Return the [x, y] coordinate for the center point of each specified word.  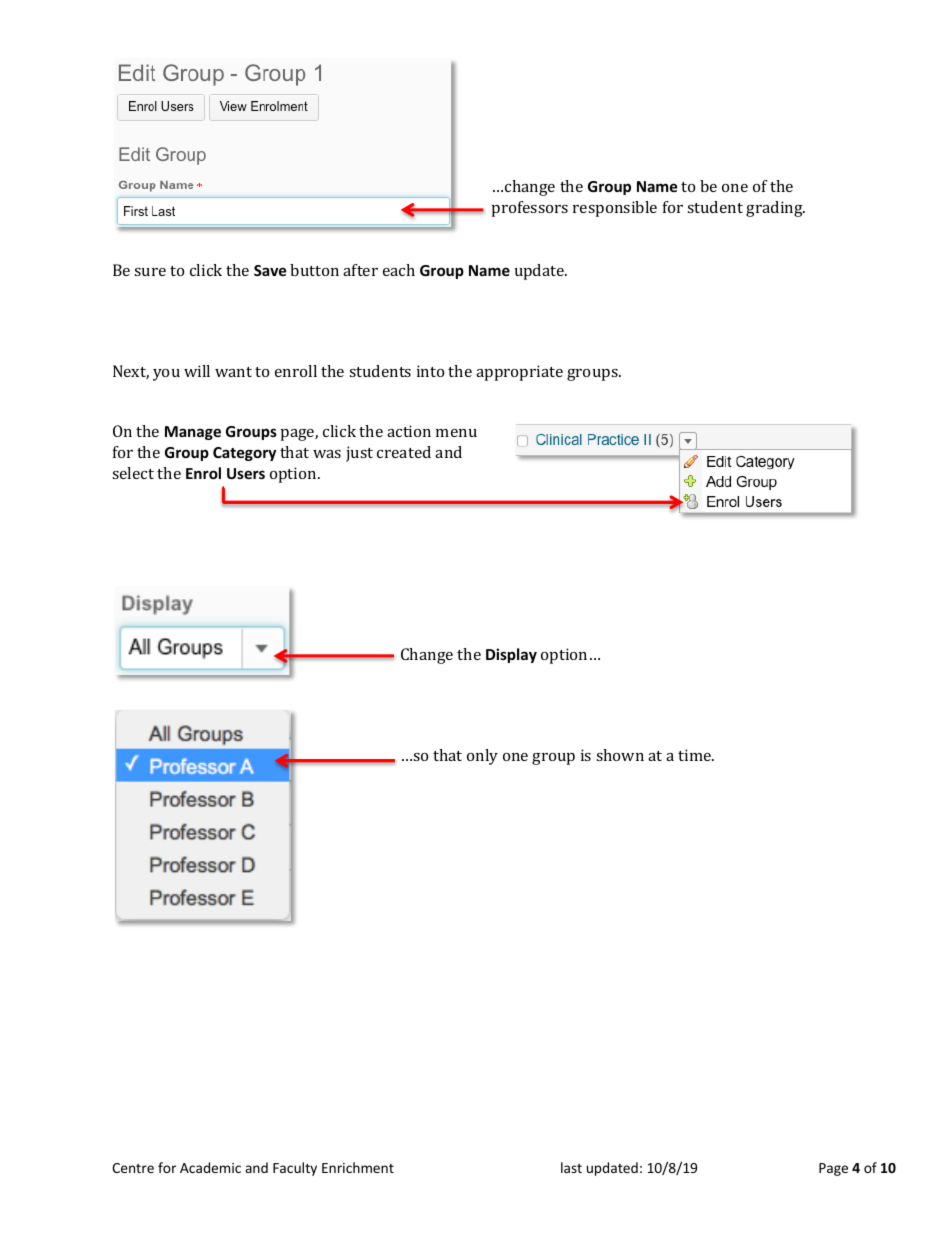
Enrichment [358, 1167]
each [399, 270]
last [571, 1167]
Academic [210, 1167]
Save [270, 270]
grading [775, 209]
